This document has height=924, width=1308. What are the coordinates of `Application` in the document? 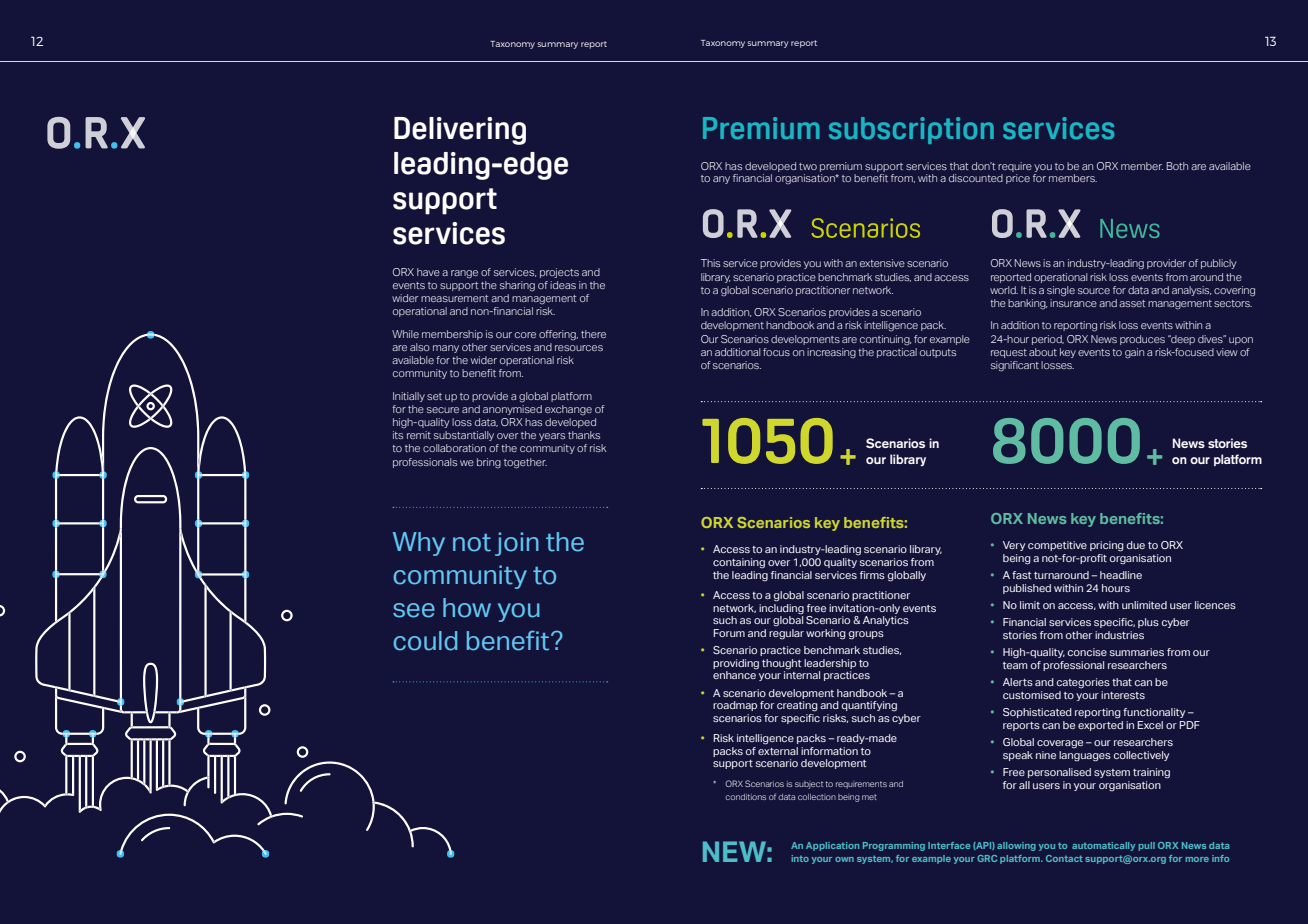 It's located at (832, 846).
